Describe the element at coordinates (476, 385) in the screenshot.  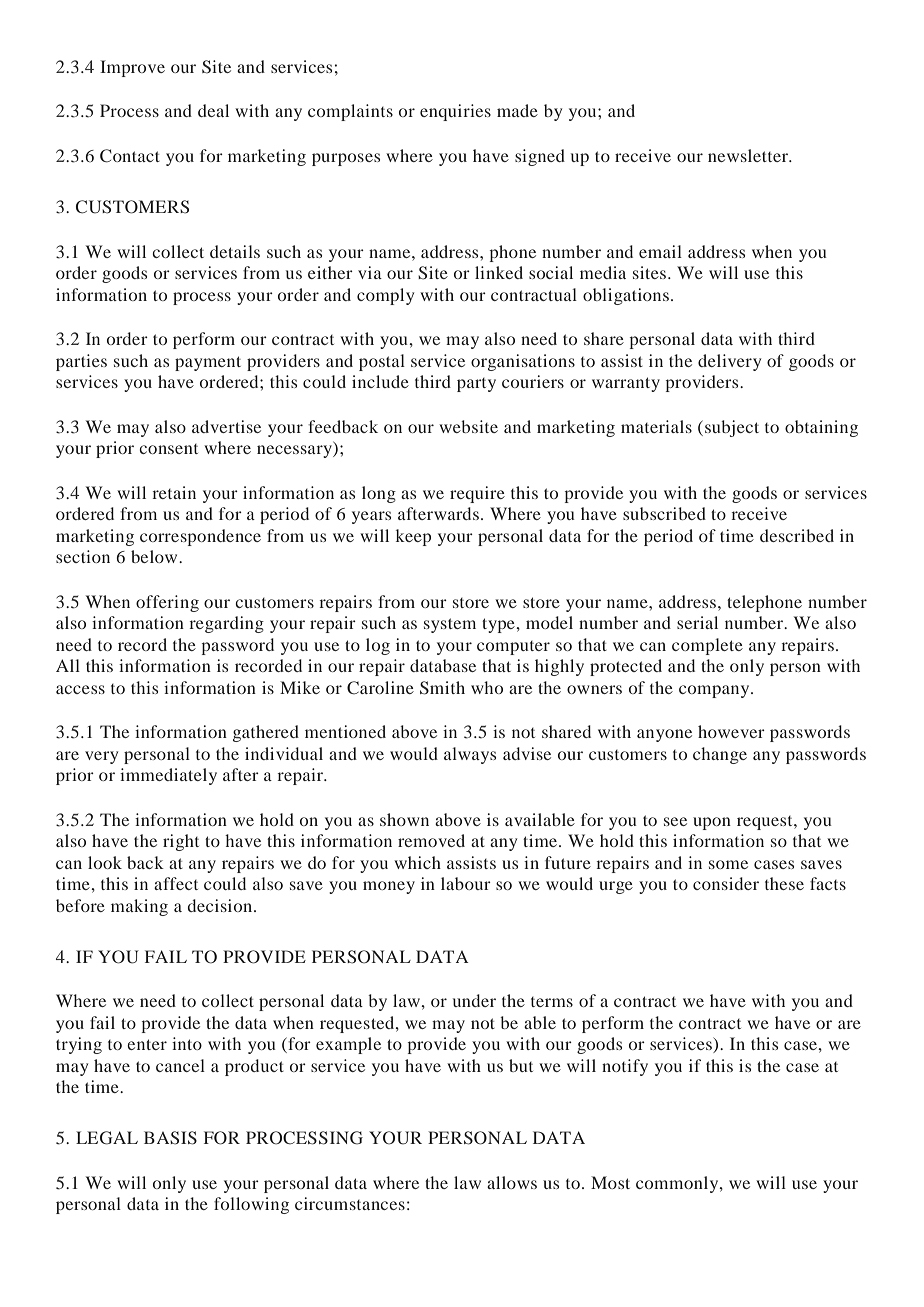
I see `party` at that location.
